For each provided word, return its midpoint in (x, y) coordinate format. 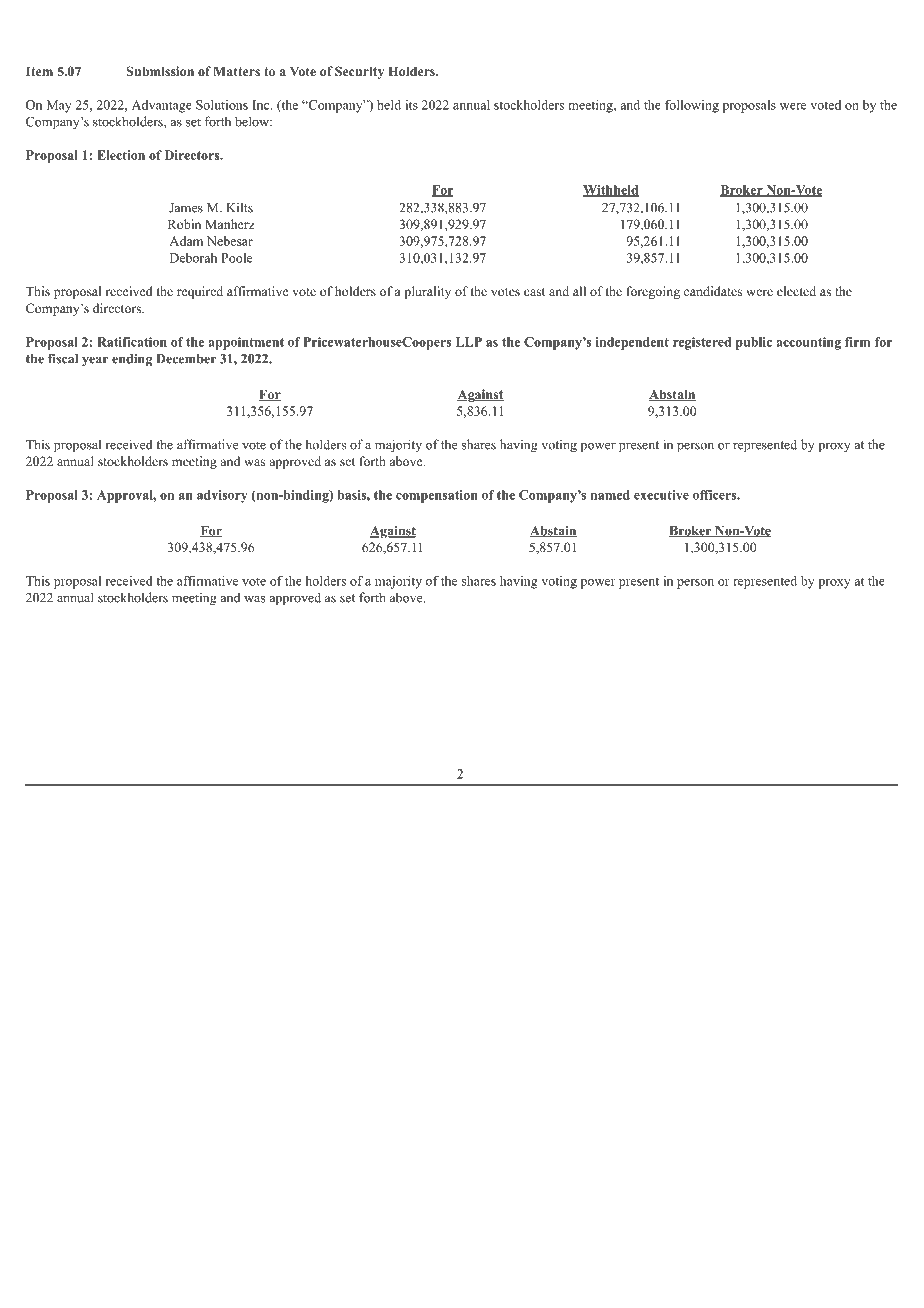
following (692, 106)
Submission (160, 71)
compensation (437, 496)
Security (359, 72)
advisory (222, 496)
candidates (713, 291)
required (200, 292)
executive (661, 495)
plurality (427, 292)
